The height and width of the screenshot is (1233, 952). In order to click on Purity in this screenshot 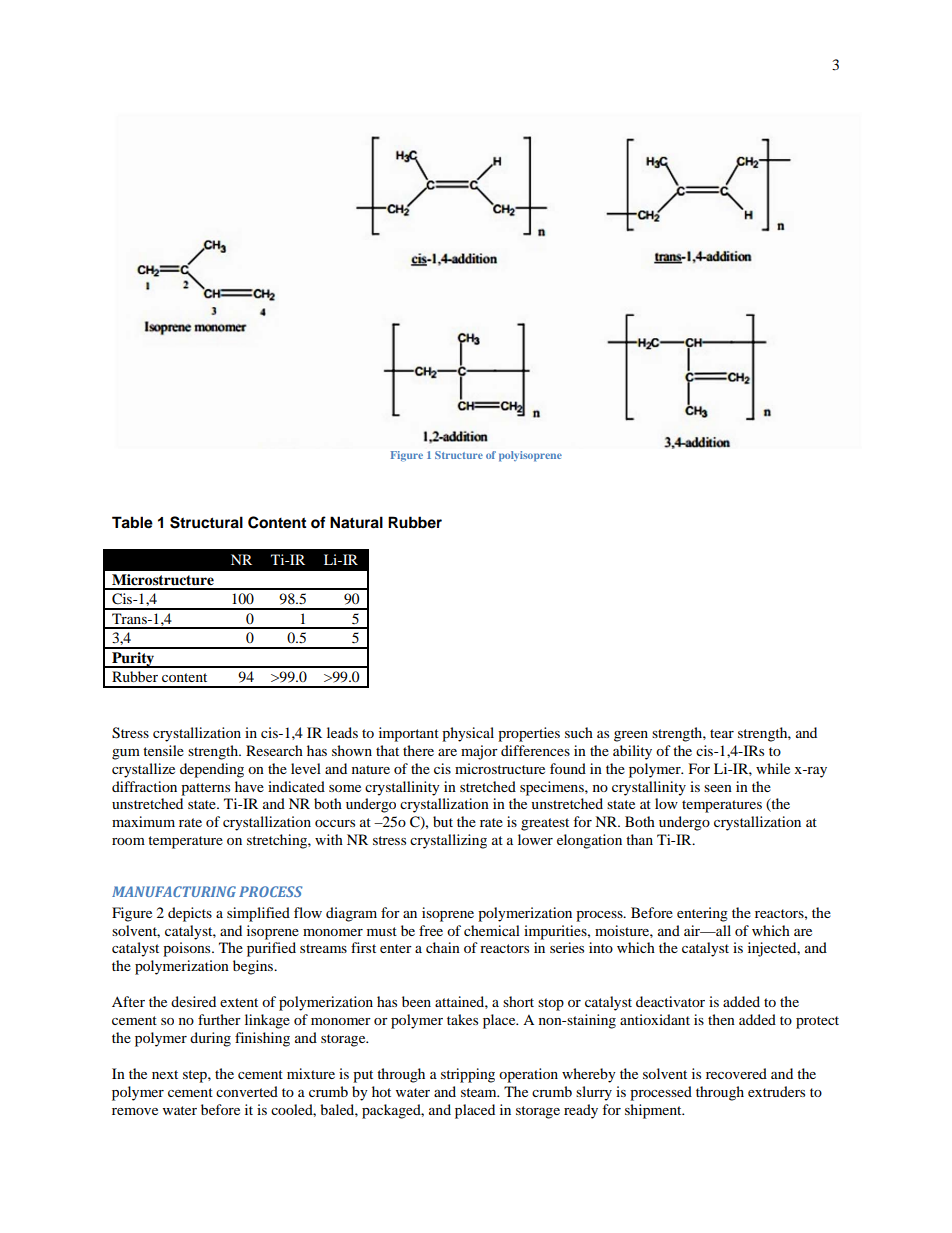, I will do `click(133, 660)`.
